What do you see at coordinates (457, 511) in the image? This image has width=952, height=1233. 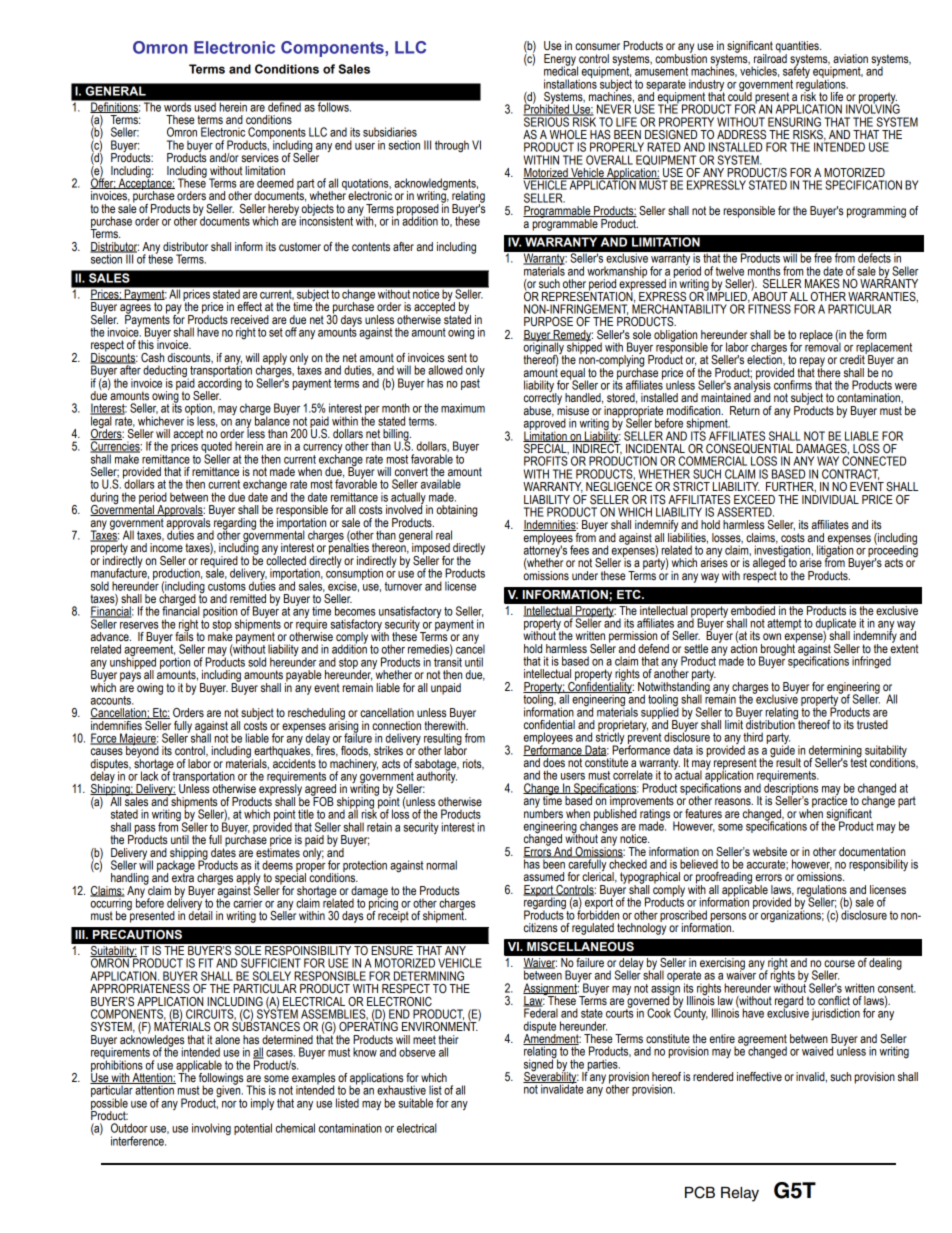 I see `obtaining` at bounding box center [457, 511].
